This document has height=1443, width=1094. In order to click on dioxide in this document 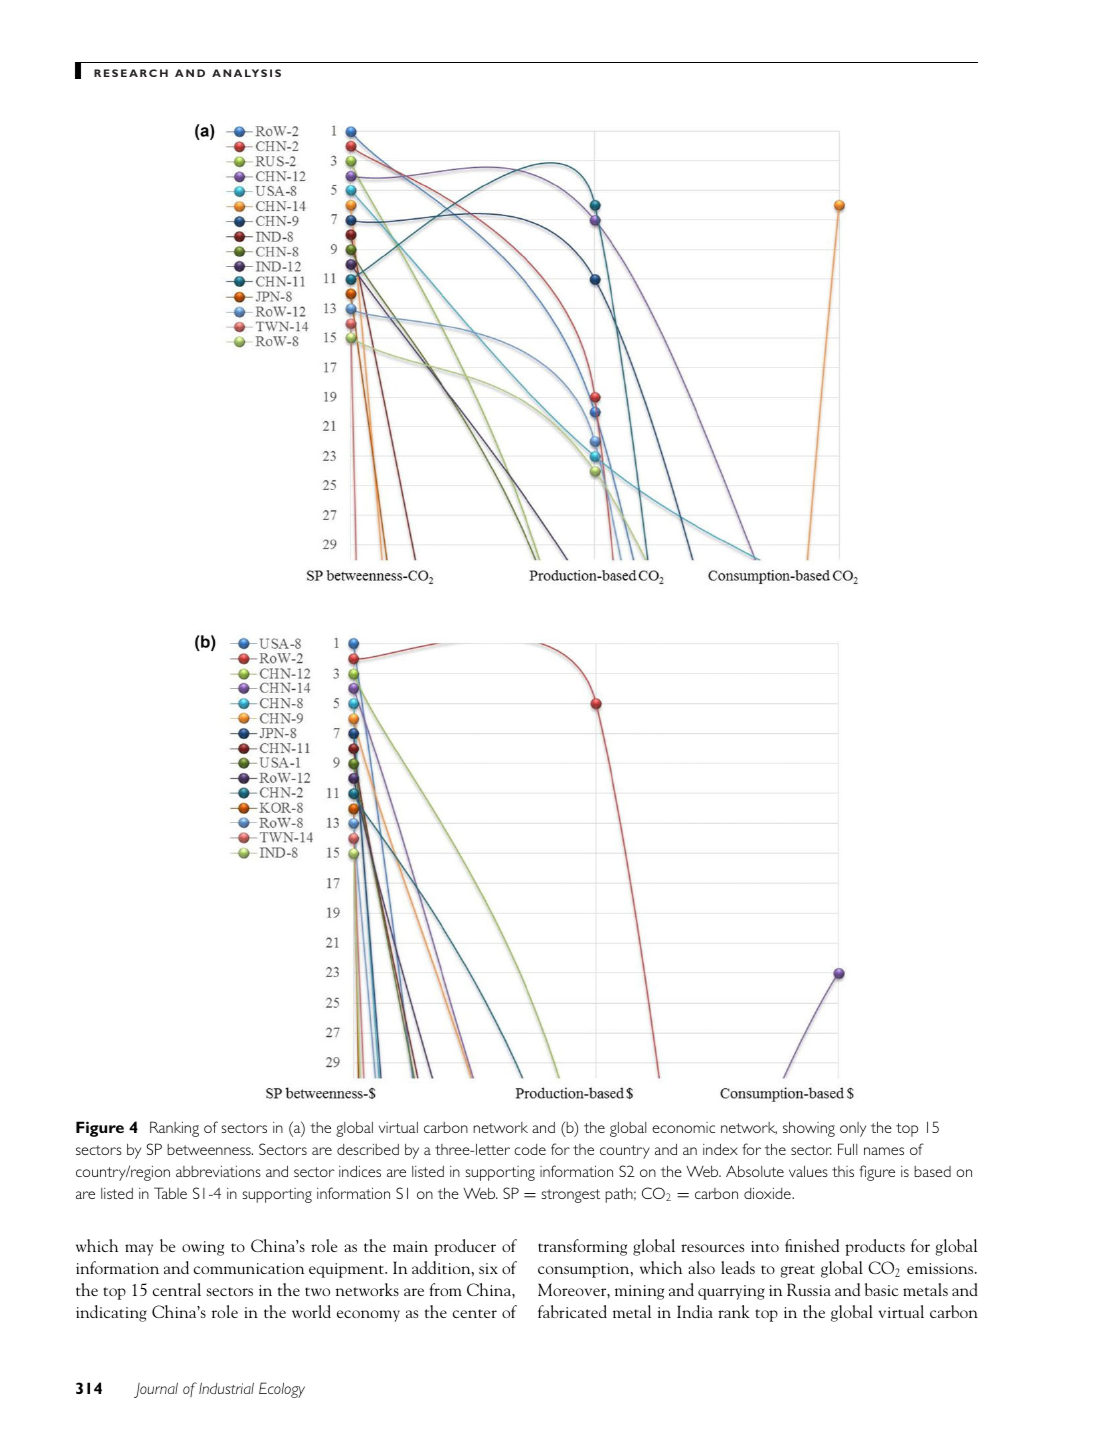, I will do `click(768, 1193)`.
